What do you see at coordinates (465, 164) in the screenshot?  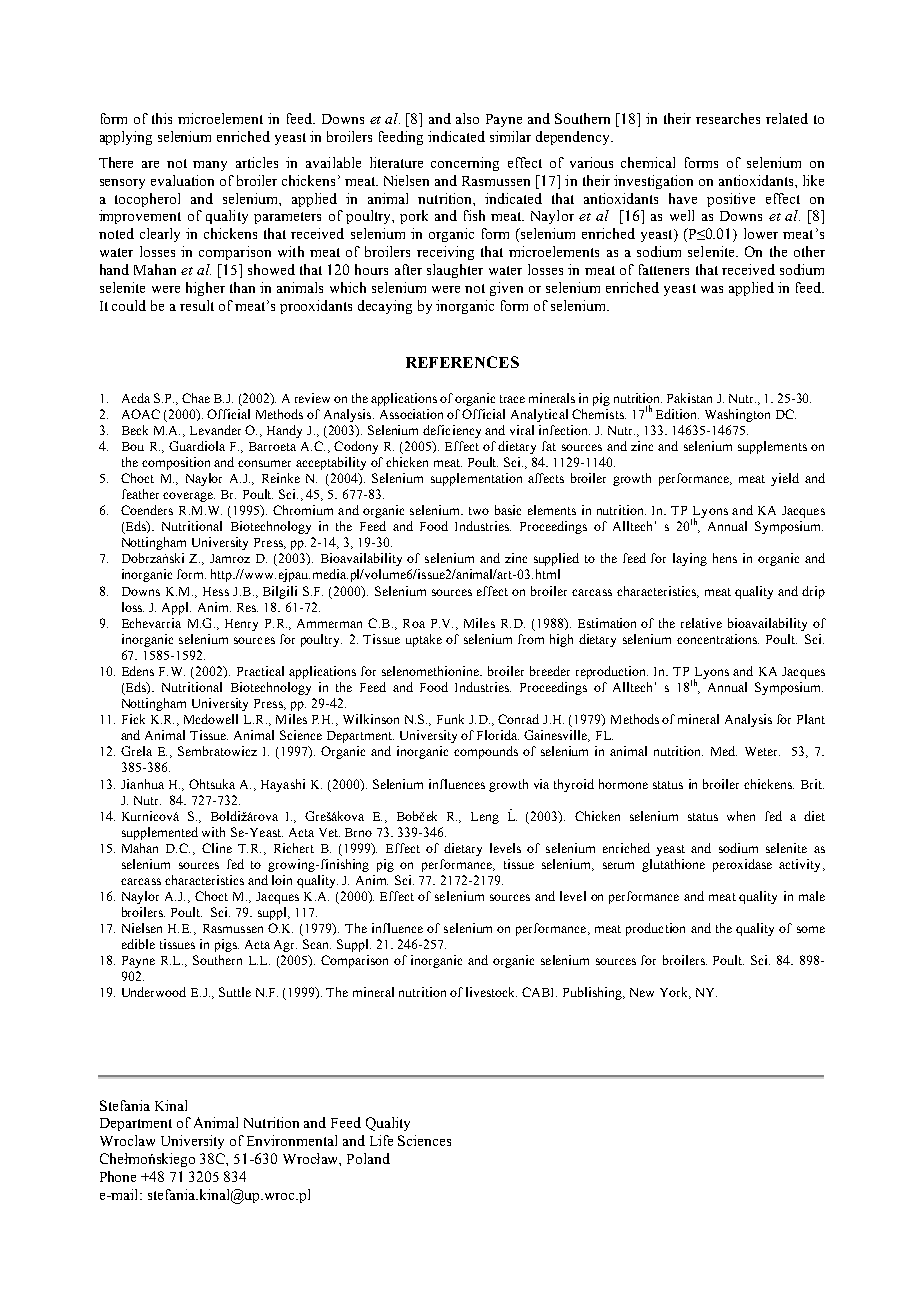 I see `concerning` at bounding box center [465, 164].
